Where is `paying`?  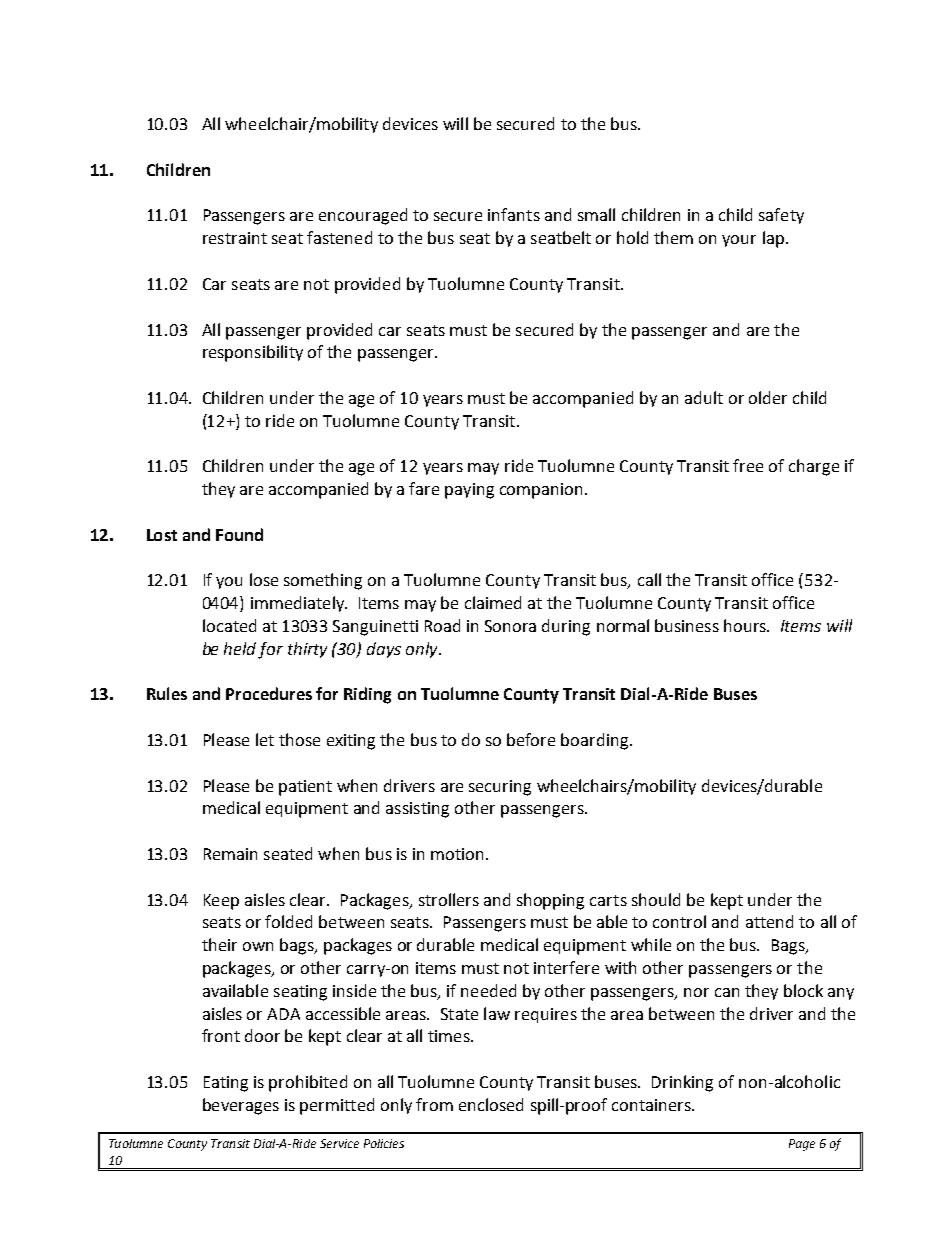 paying is located at coordinates (469, 491).
